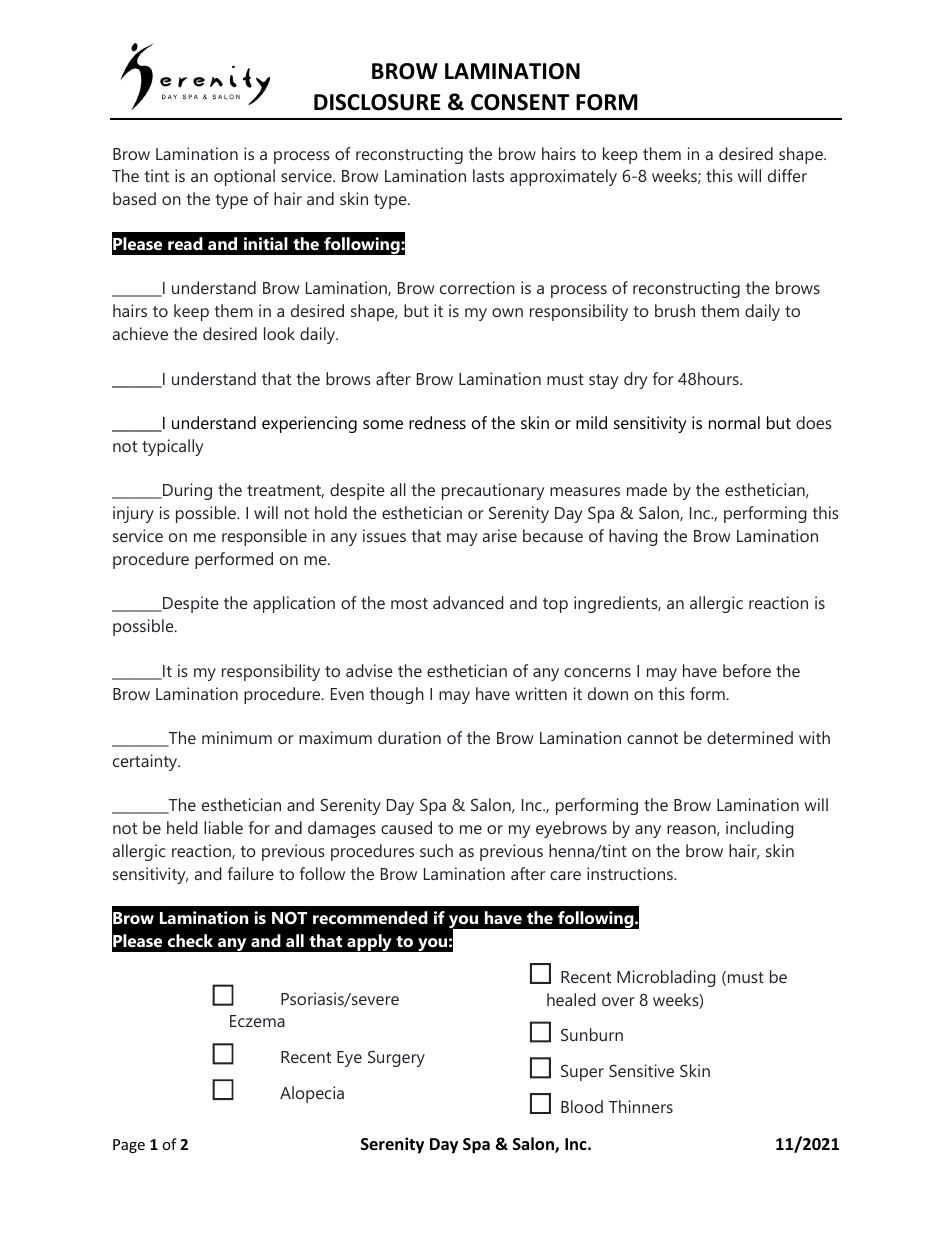  I want to click on lasts, so click(488, 175).
